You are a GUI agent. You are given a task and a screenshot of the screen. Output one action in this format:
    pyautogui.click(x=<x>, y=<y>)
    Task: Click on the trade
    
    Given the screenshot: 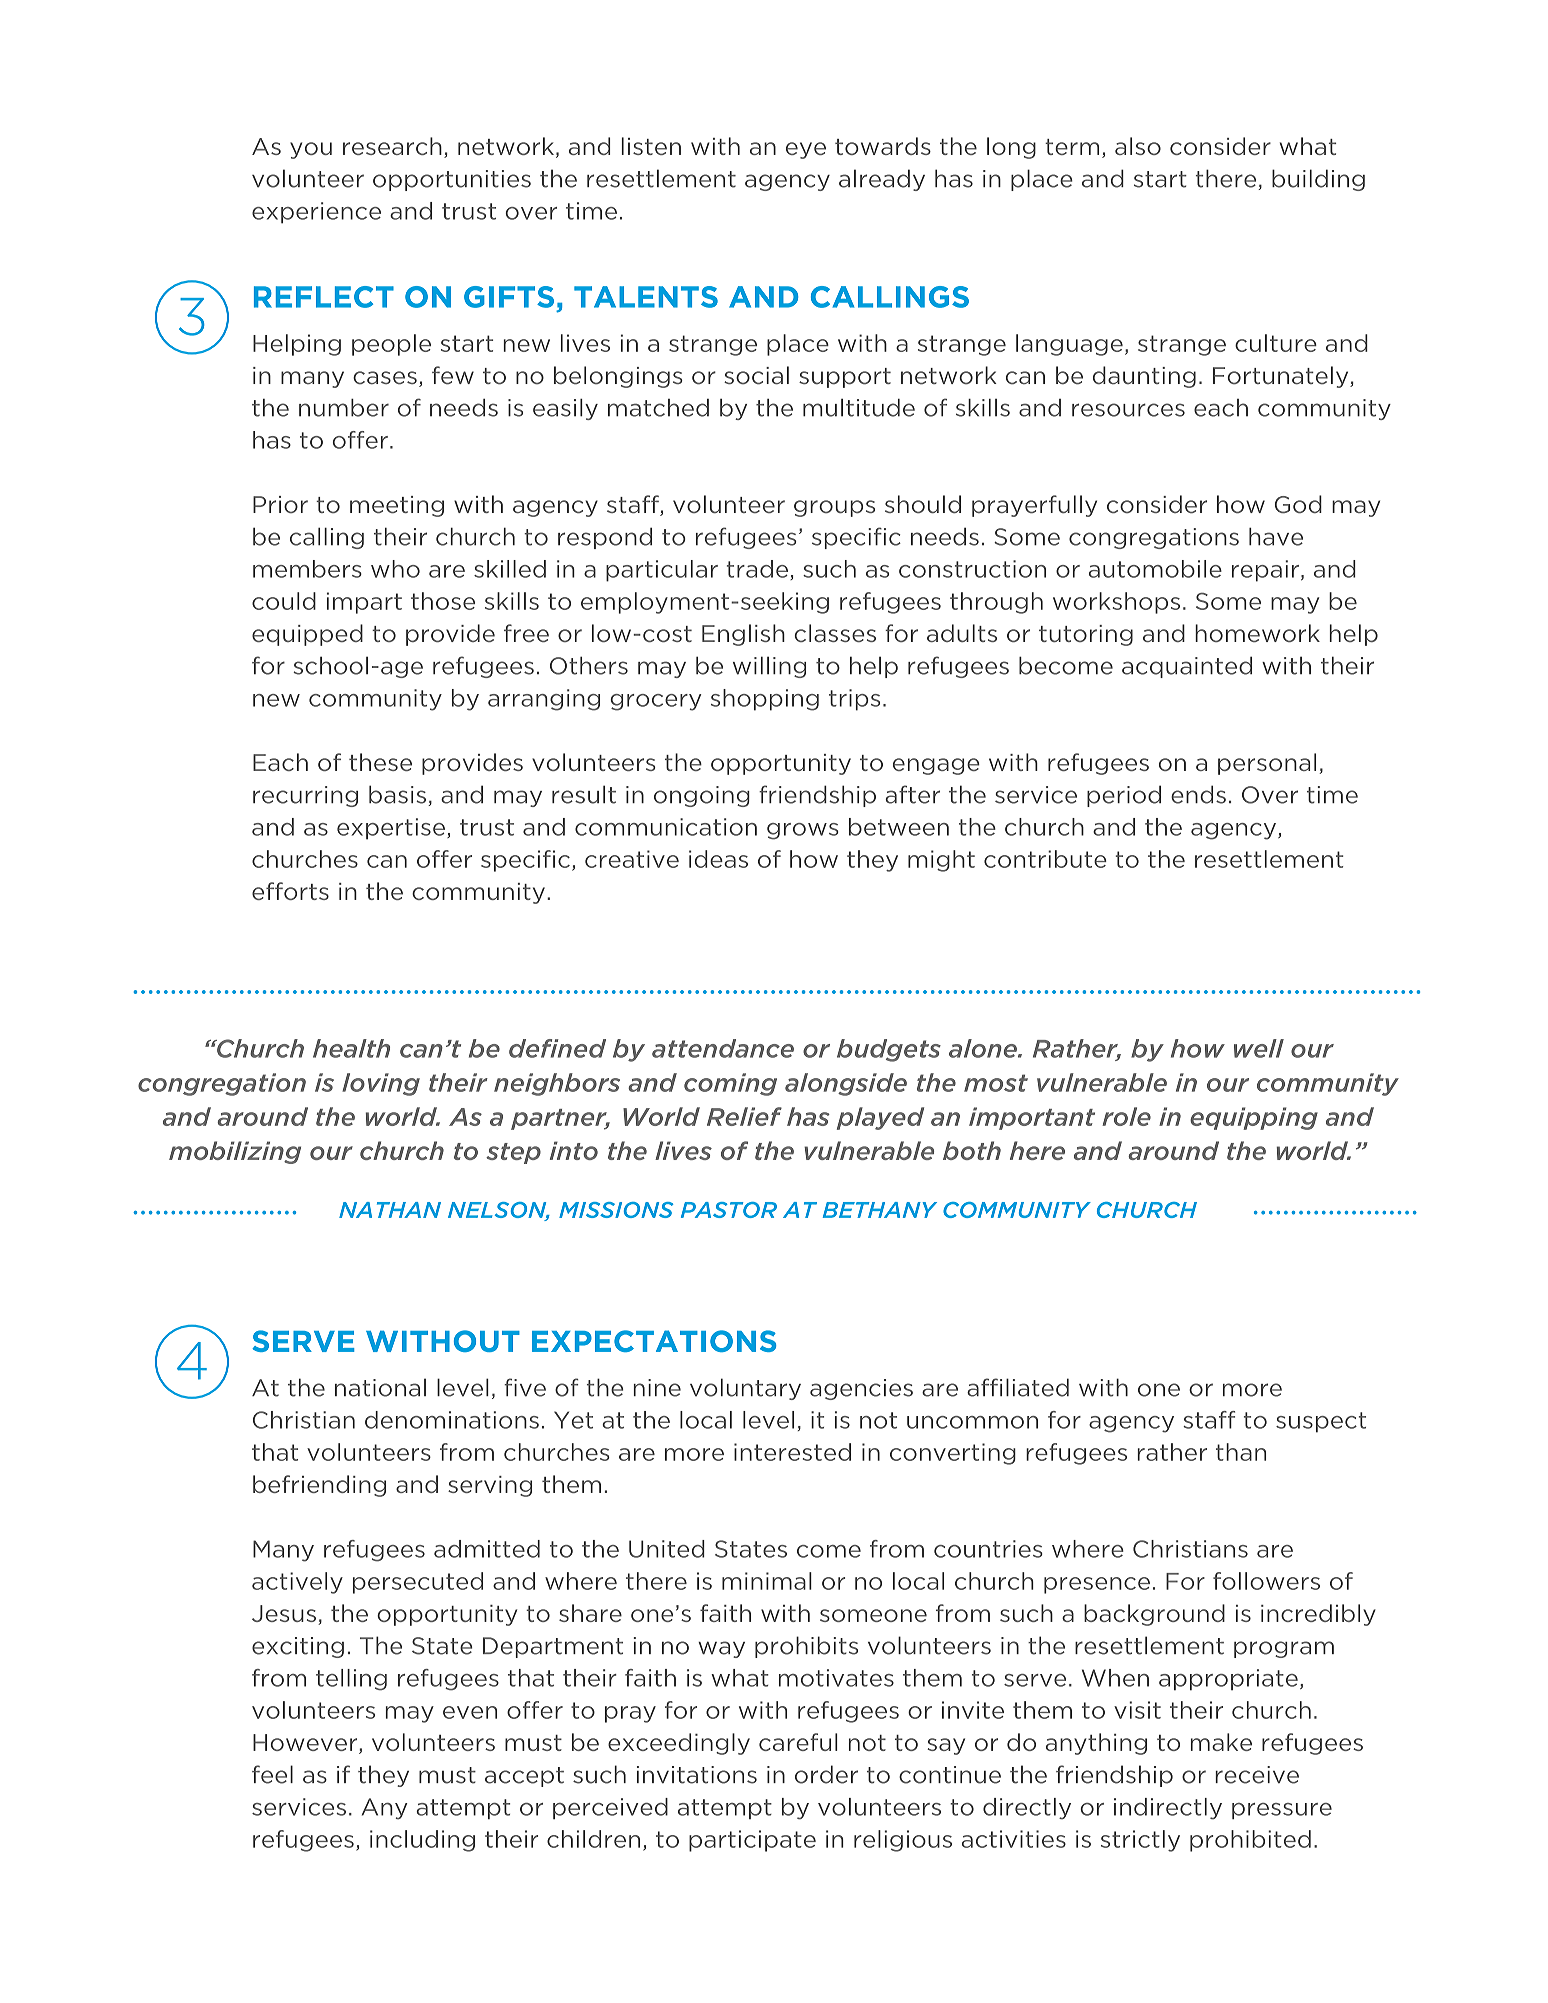 What is the action you would take?
    pyautogui.click(x=759, y=570)
